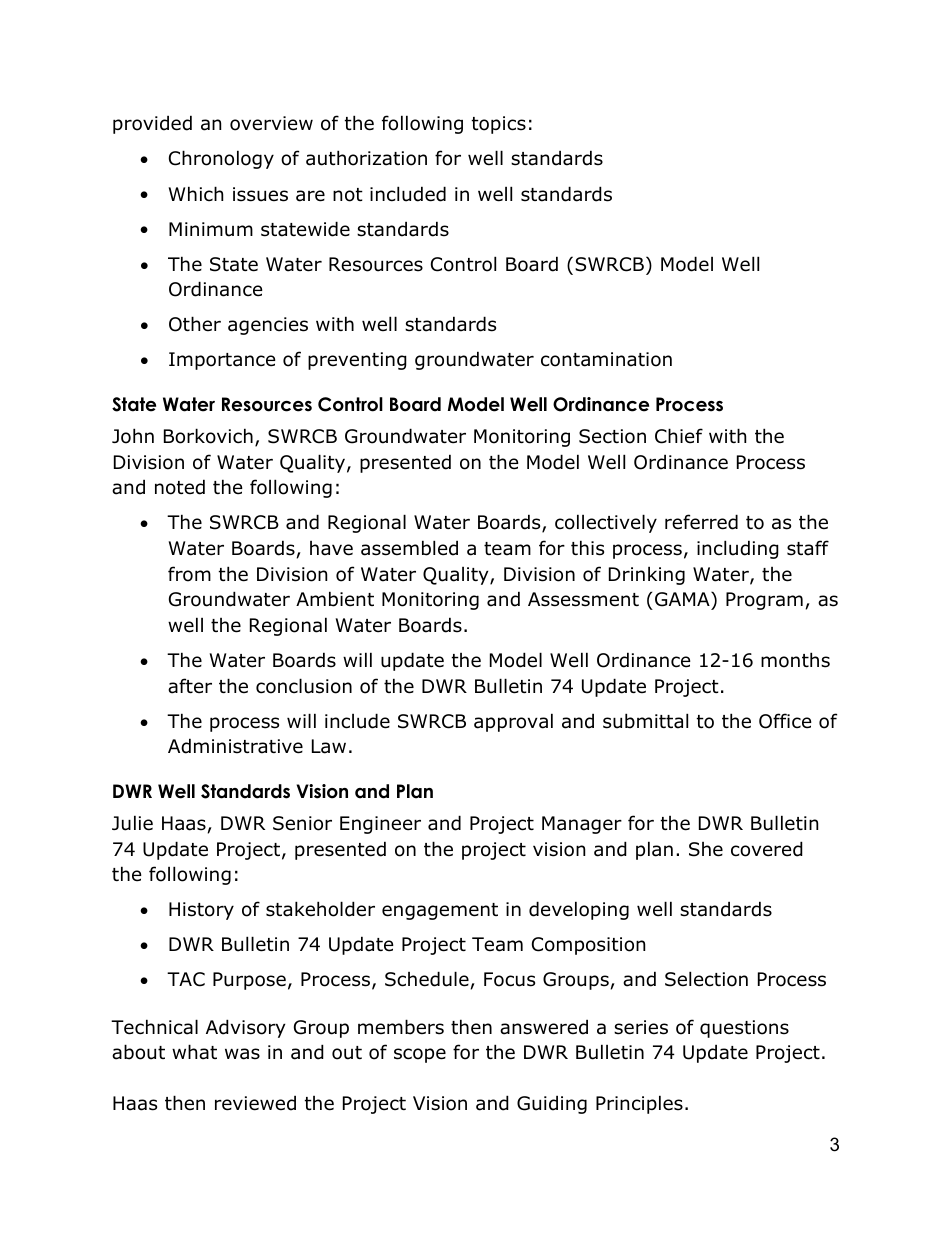  I want to click on approval, so click(513, 722).
